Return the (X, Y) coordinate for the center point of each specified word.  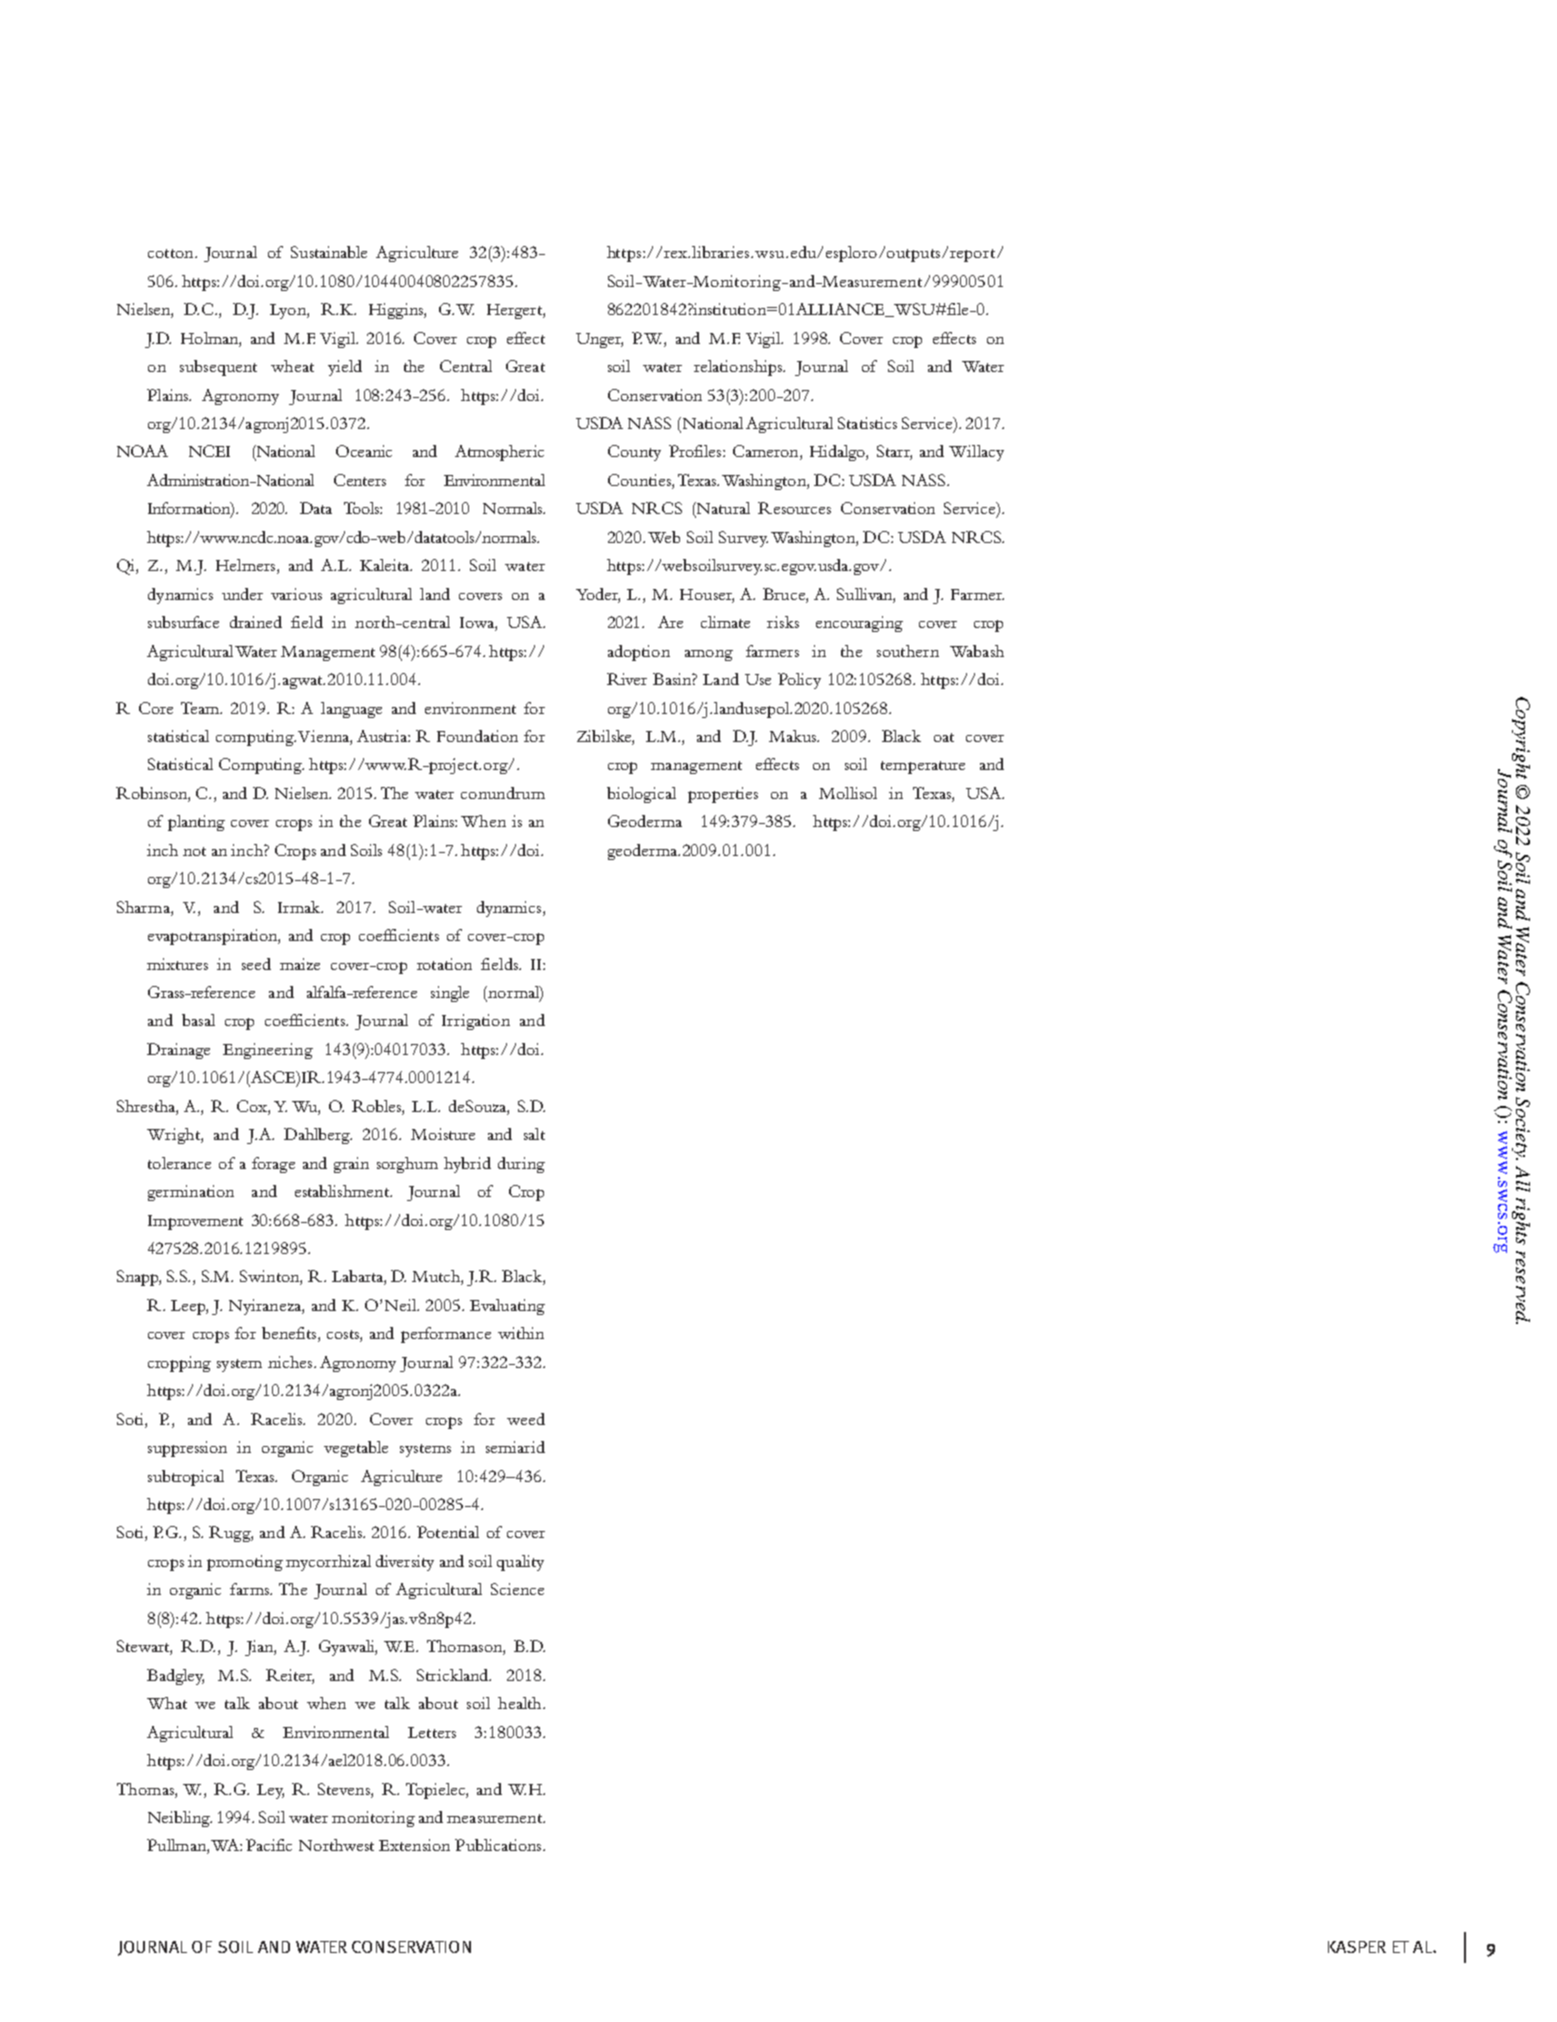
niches (291, 1362)
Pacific (269, 1845)
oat (944, 737)
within (521, 1333)
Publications (499, 1845)
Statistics (867, 423)
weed (526, 1419)
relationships (739, 368)
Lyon (289, 311)
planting (196, 823)
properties (723, 795)
